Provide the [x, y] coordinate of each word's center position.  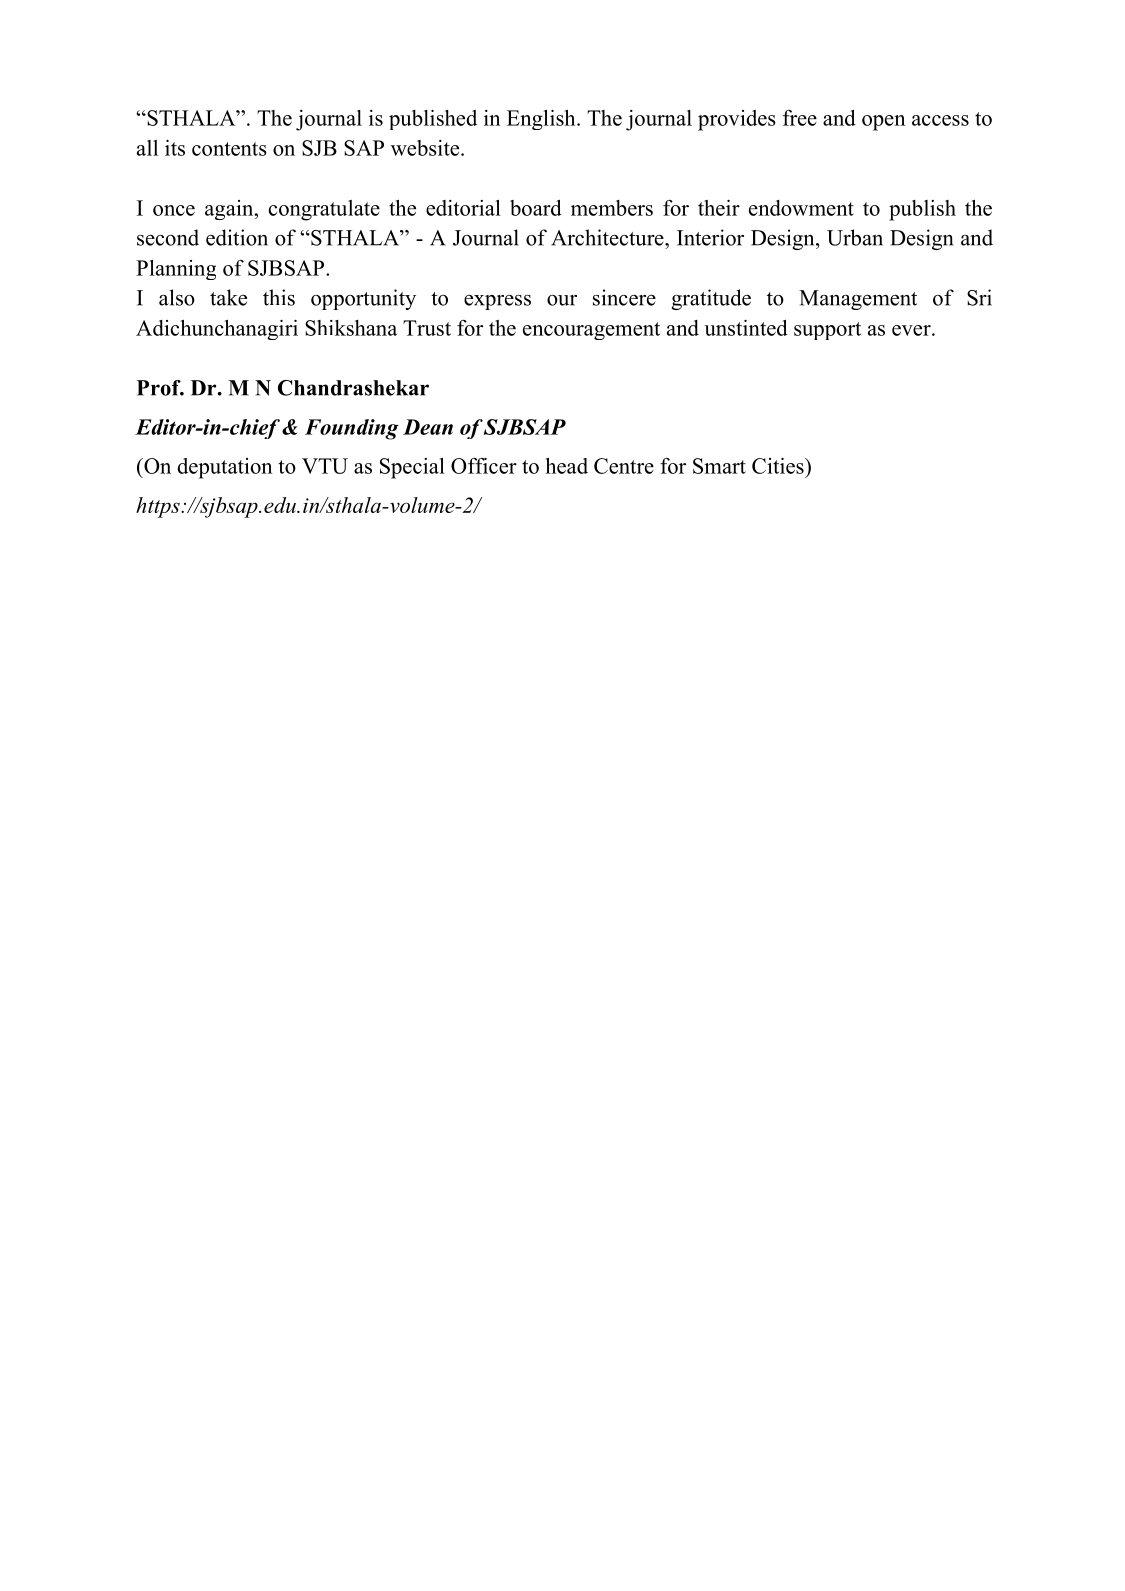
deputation [225, 468]
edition [237, 237]
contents [229, 149]
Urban [855, 237]
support [827, 331]
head [566, 466]
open [884, 123]
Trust [427, 328]
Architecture [608, 237]
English [542, 120]
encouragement [591, 331]
